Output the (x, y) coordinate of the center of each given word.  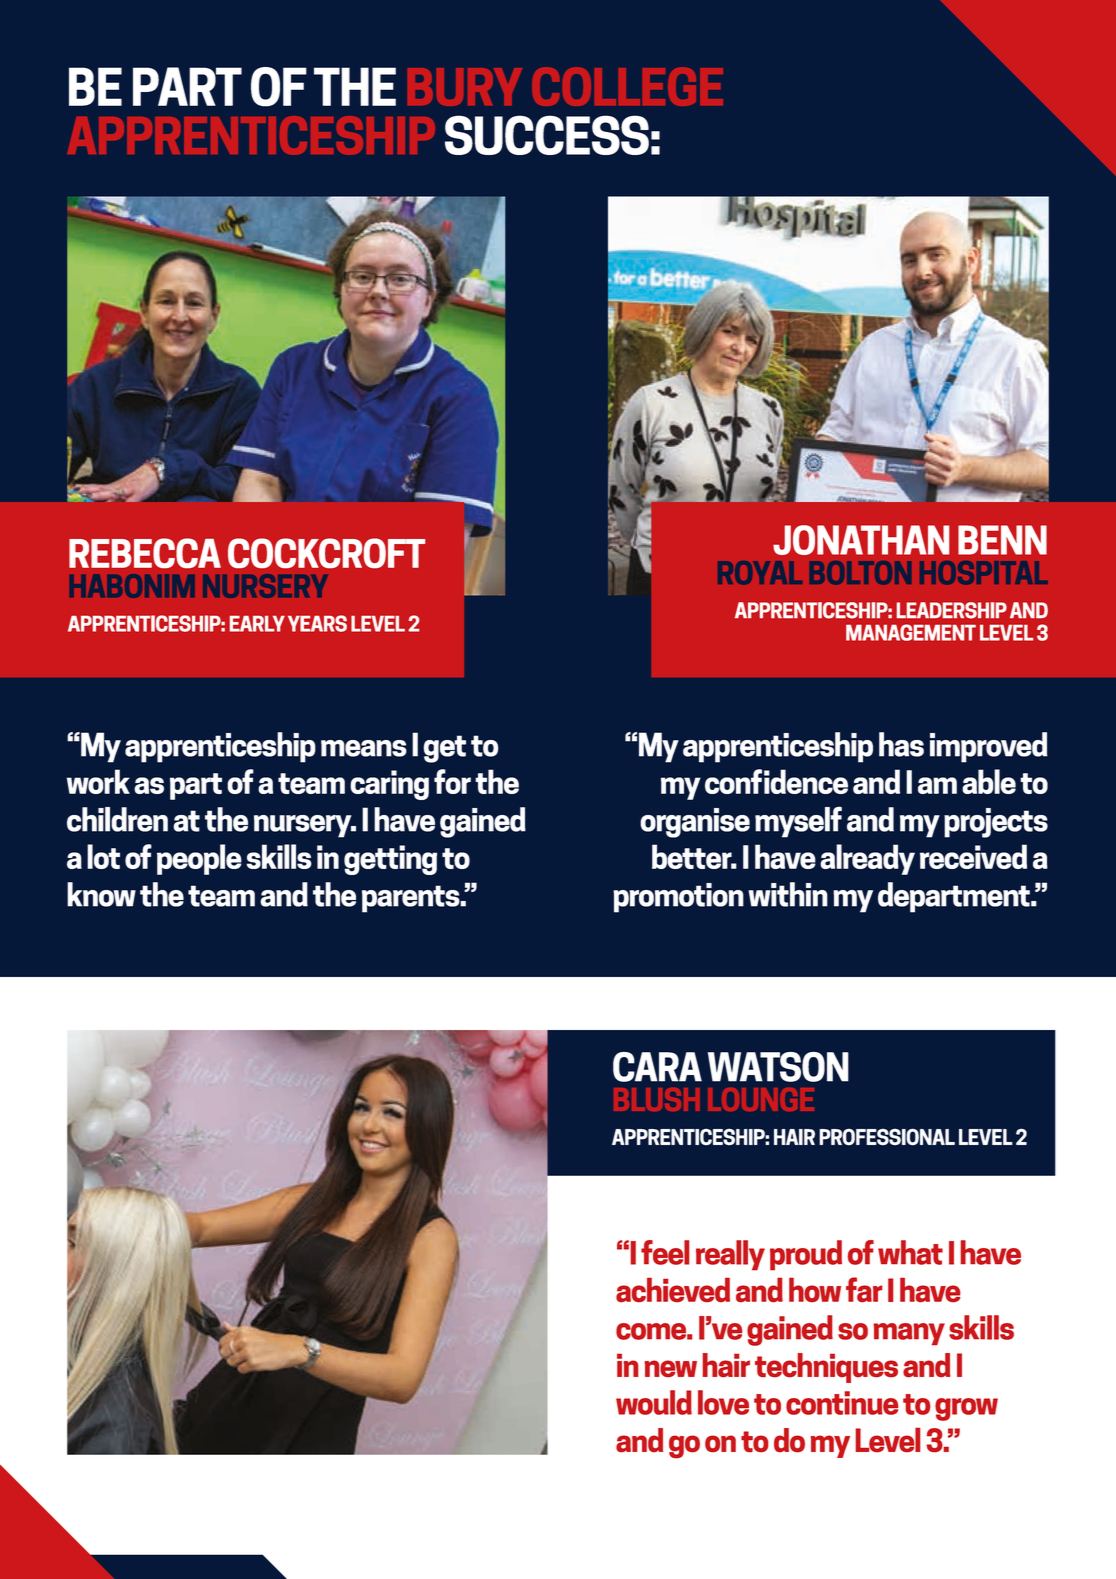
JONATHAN (861, 540)
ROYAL (760, 573)
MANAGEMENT (911, 632)
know (101, 894)
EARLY (257, 624)
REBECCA (145, 553)
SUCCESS (547, 135)
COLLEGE (627, 86)
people (199, 859)
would (654, 1402)
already (867, 859)
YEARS (317, 623)
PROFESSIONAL (887, 1137)
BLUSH (657, 1099)
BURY (465, 87)
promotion (678, 898)
